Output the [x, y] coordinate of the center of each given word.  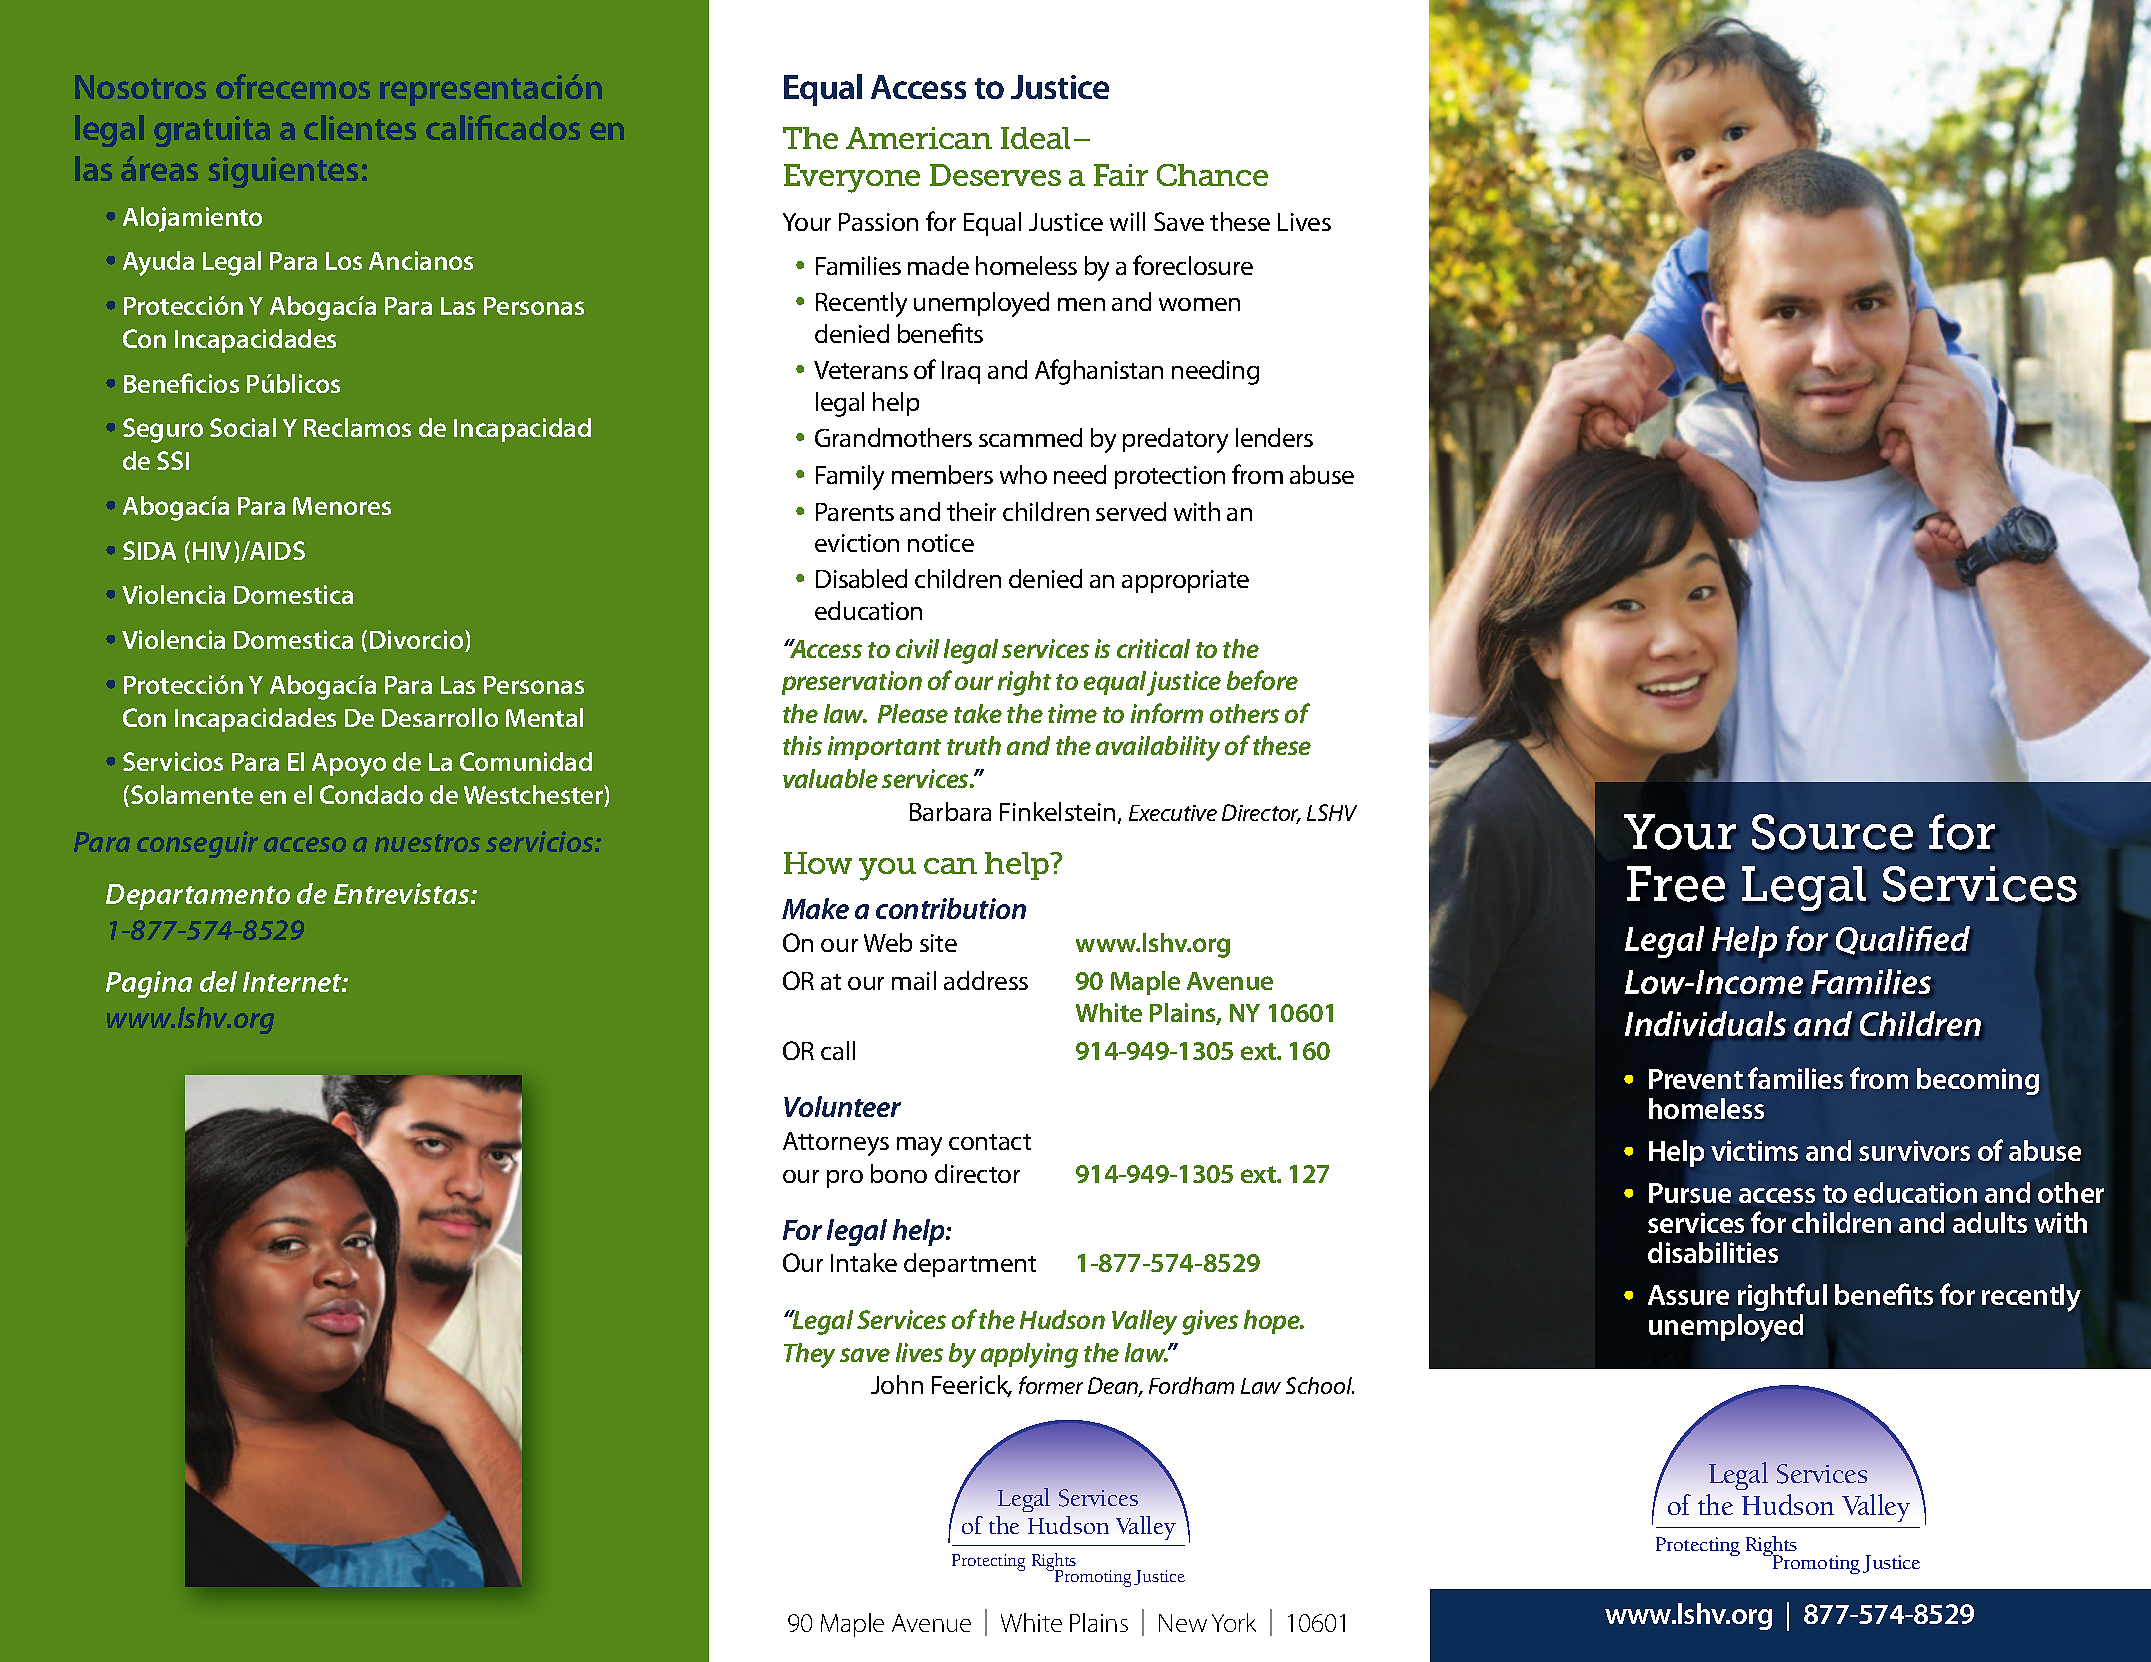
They [809, 1355]
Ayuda [158, 263]
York [1234, 1622]
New [1183, 1623]
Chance [1212, 175]
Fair [1121, 175]
